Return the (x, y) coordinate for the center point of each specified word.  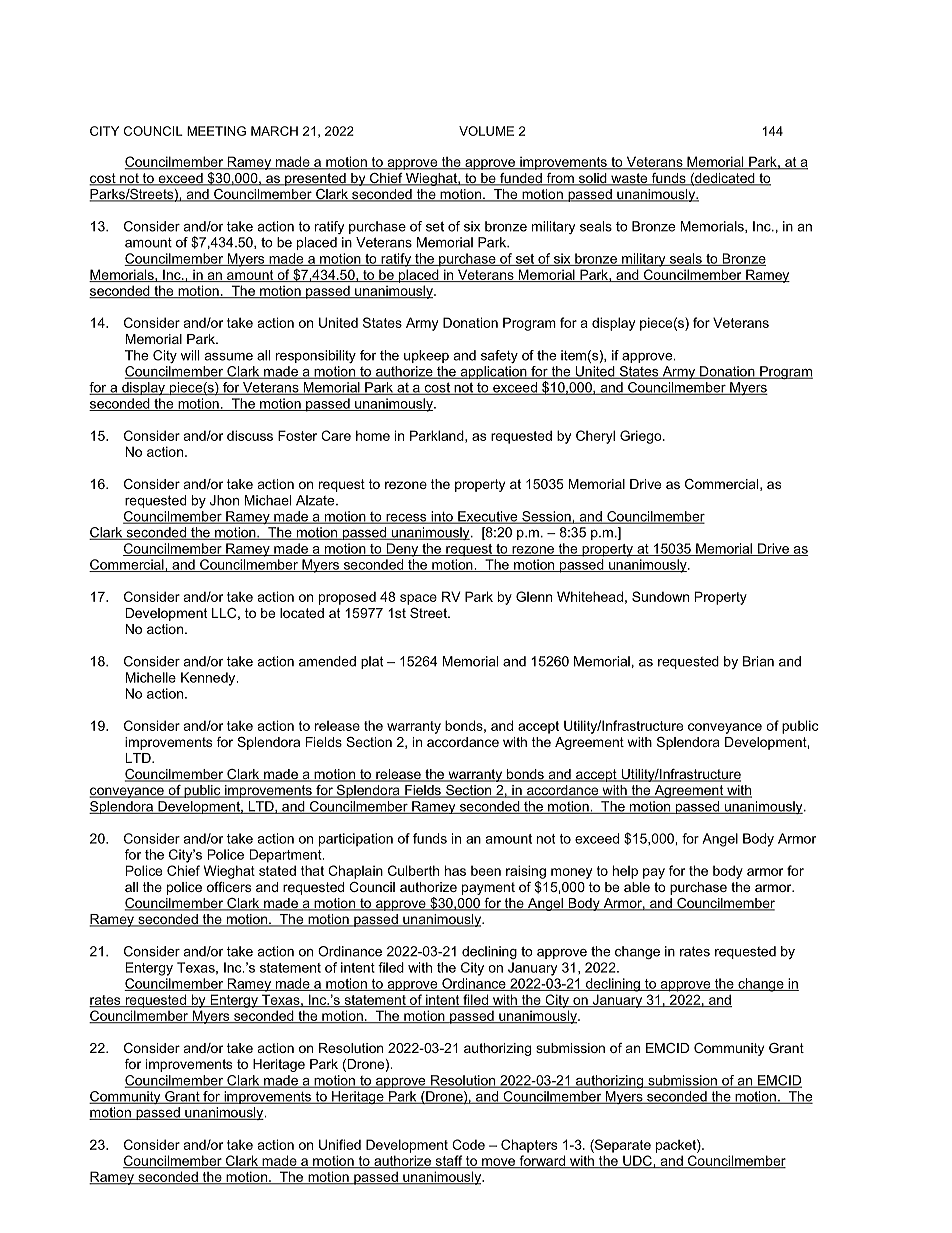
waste (629, 179)
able (637, 887)
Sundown (660, 596)
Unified (340, 1144)
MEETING (216, 131)
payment (488, 888)
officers (229, 887)
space (418, 599)
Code (468, 1144)
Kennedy (209, 679)
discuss (250, 435)
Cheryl (595, 437)
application (493, 372)
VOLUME (486, 131)
